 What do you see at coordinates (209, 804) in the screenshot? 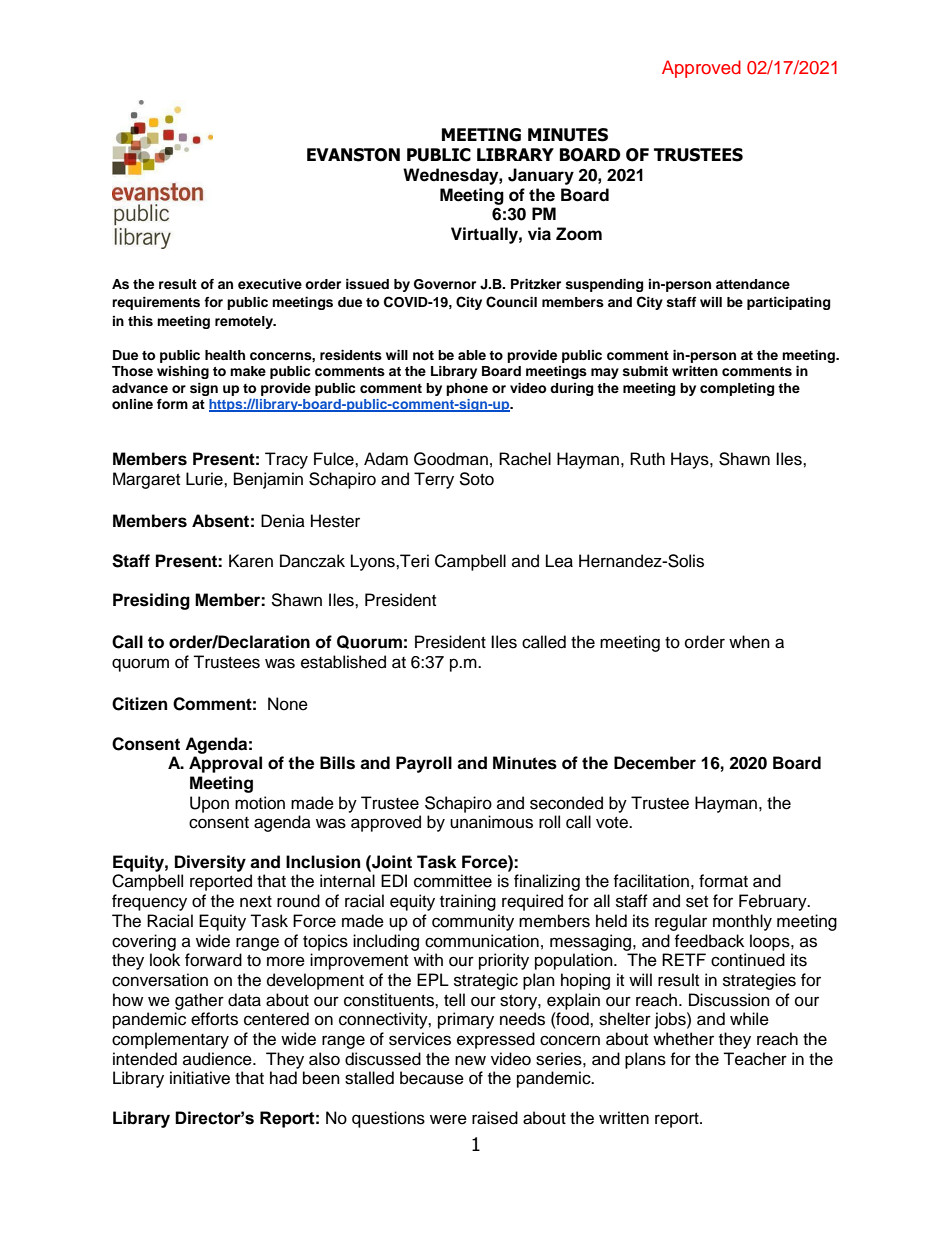
I see `Upon` at bounding box center [209, 804].
